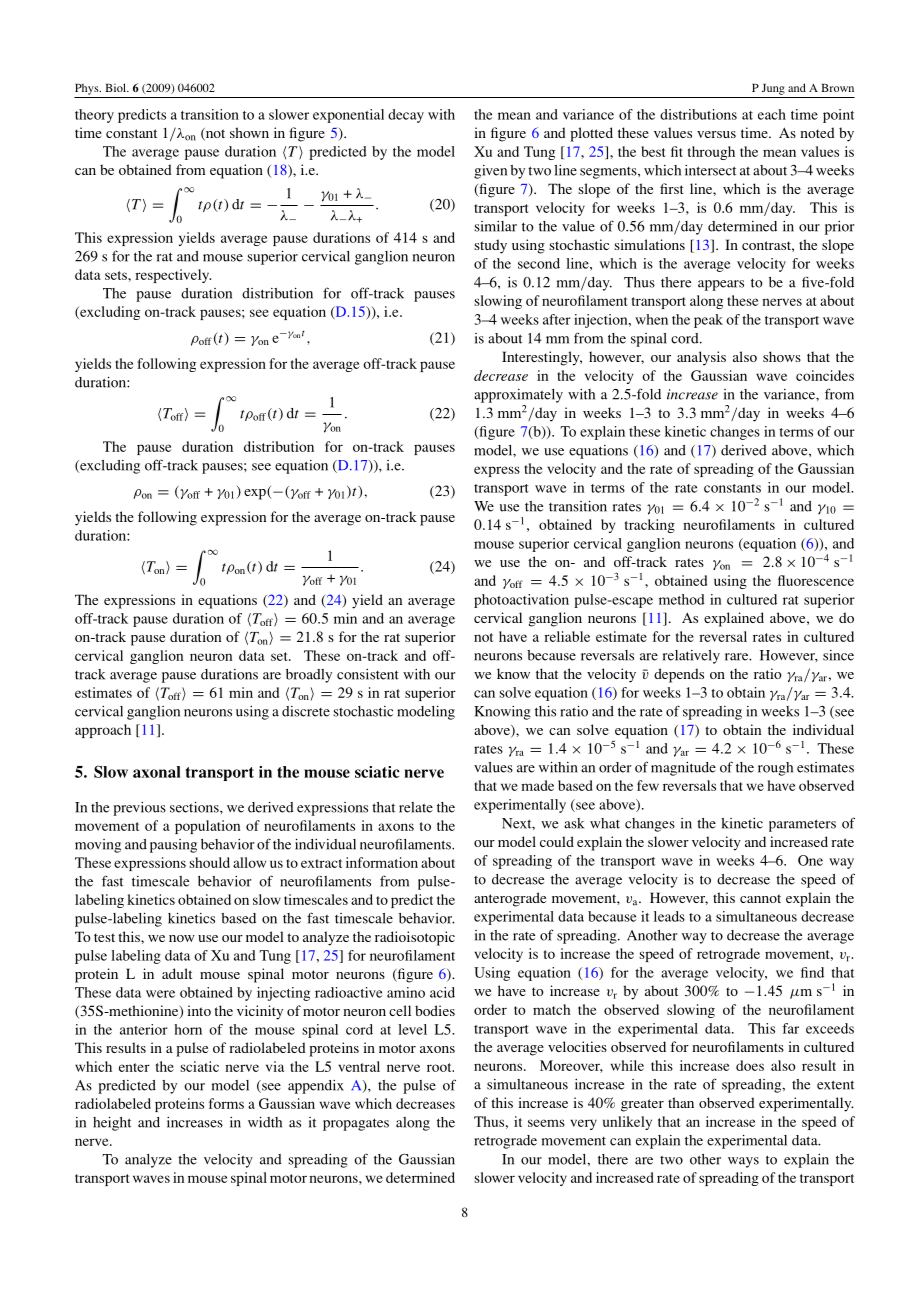  What do you see at coordinates (226, 1103) in the image?
I see `forms` at bounding box center [226, 1103].
